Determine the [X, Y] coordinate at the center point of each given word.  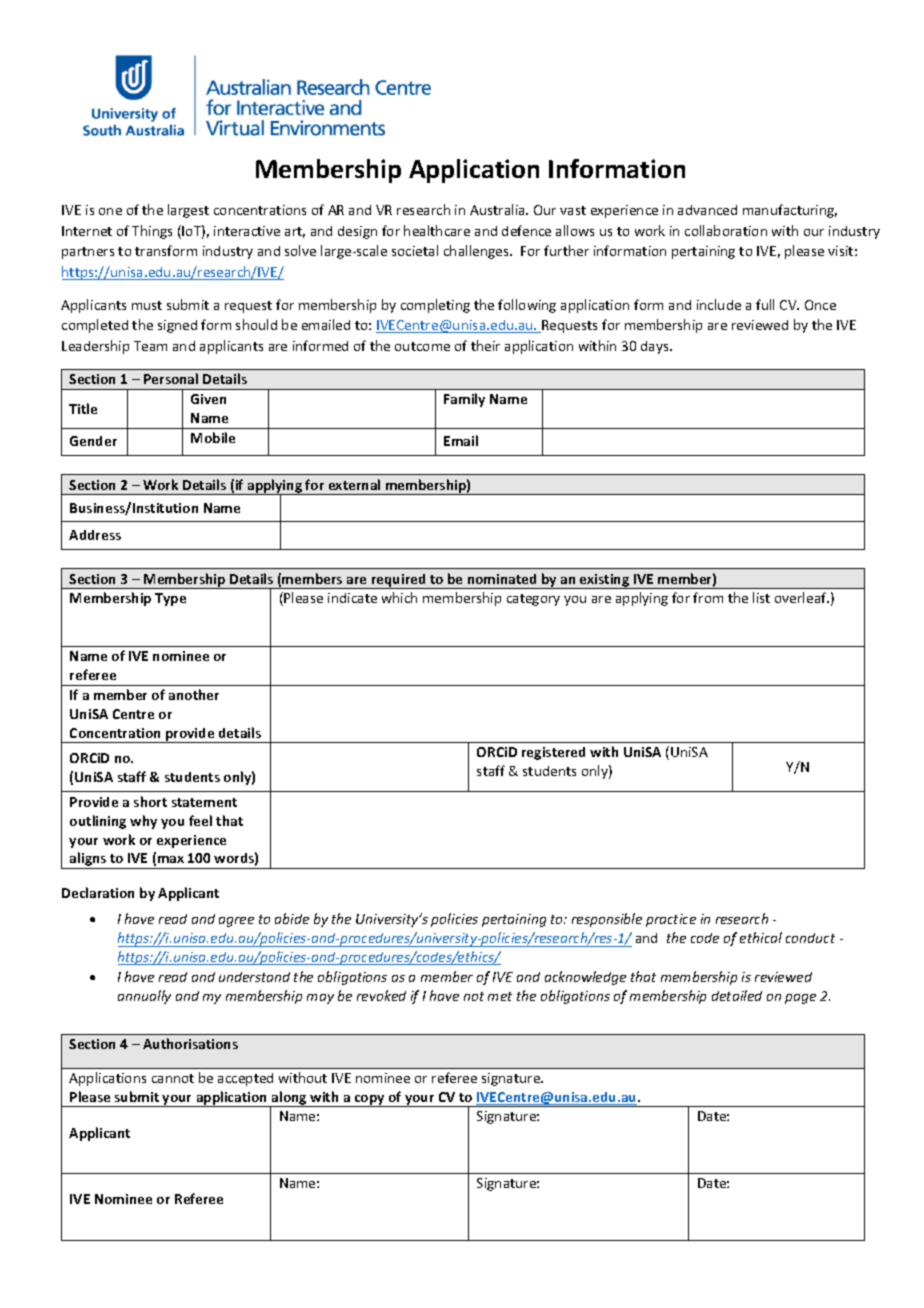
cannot [173, 1078]
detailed [737, 995]
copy [370, 1101]
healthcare [437, 230]
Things [152, 232]
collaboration [726, 230]
